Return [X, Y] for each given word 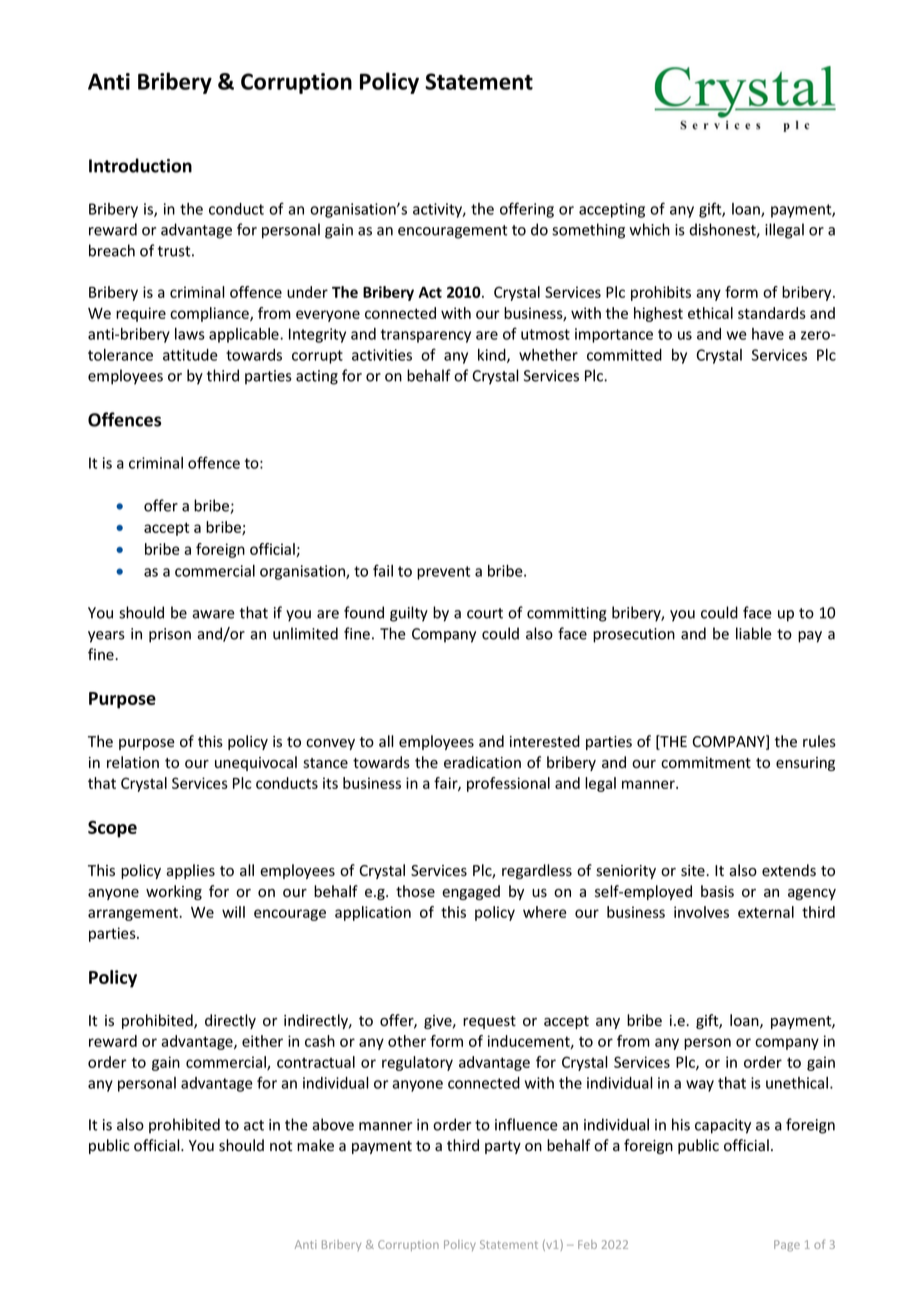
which [649, 229]
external [766, 912]
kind [493, 356]
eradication [482, 762]
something [588, 231]
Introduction [140, 165]
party [503, 1147]
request [489, 1022]
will [233, 912]
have [768, 334]
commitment [706, 763]
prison [170, 635]
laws [190, 334]
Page [787, 1246]
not [281, 1146]
